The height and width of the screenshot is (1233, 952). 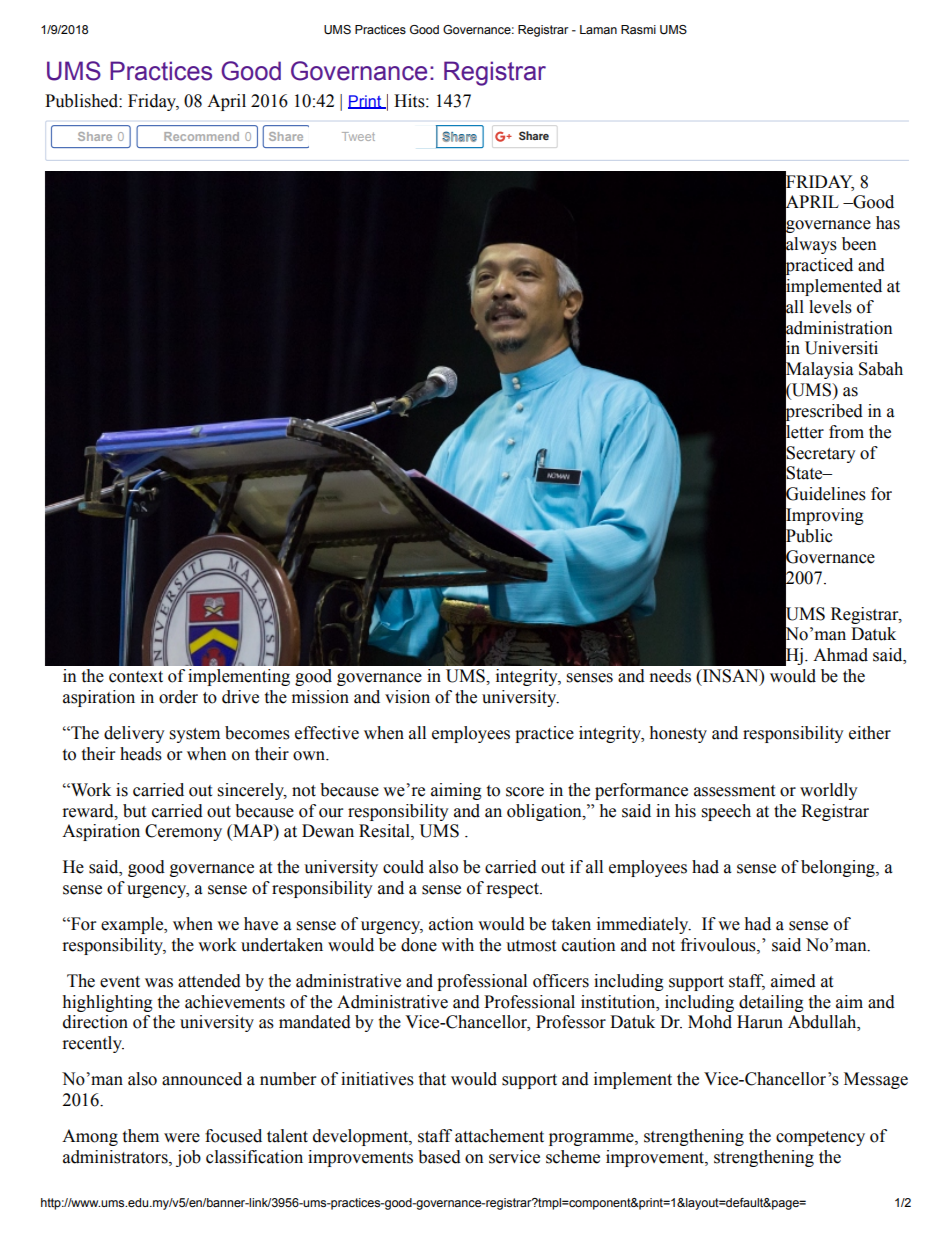 What do you see at coordinates (840, 655) in the screenshot?
I see `Ahmad` at bounding box center [840, 655].
